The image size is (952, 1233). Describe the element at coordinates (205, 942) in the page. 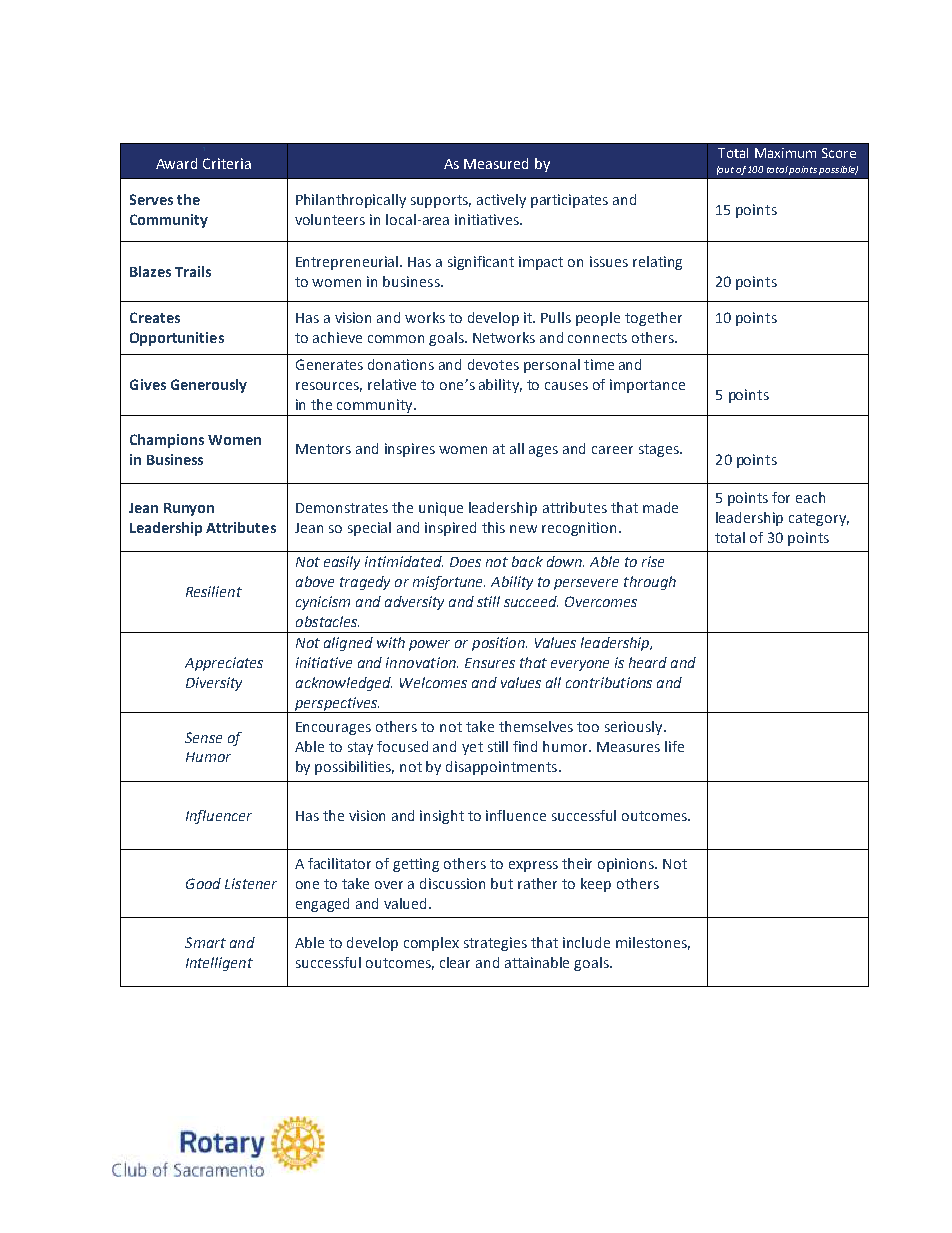

I see `Smart` at that location.
